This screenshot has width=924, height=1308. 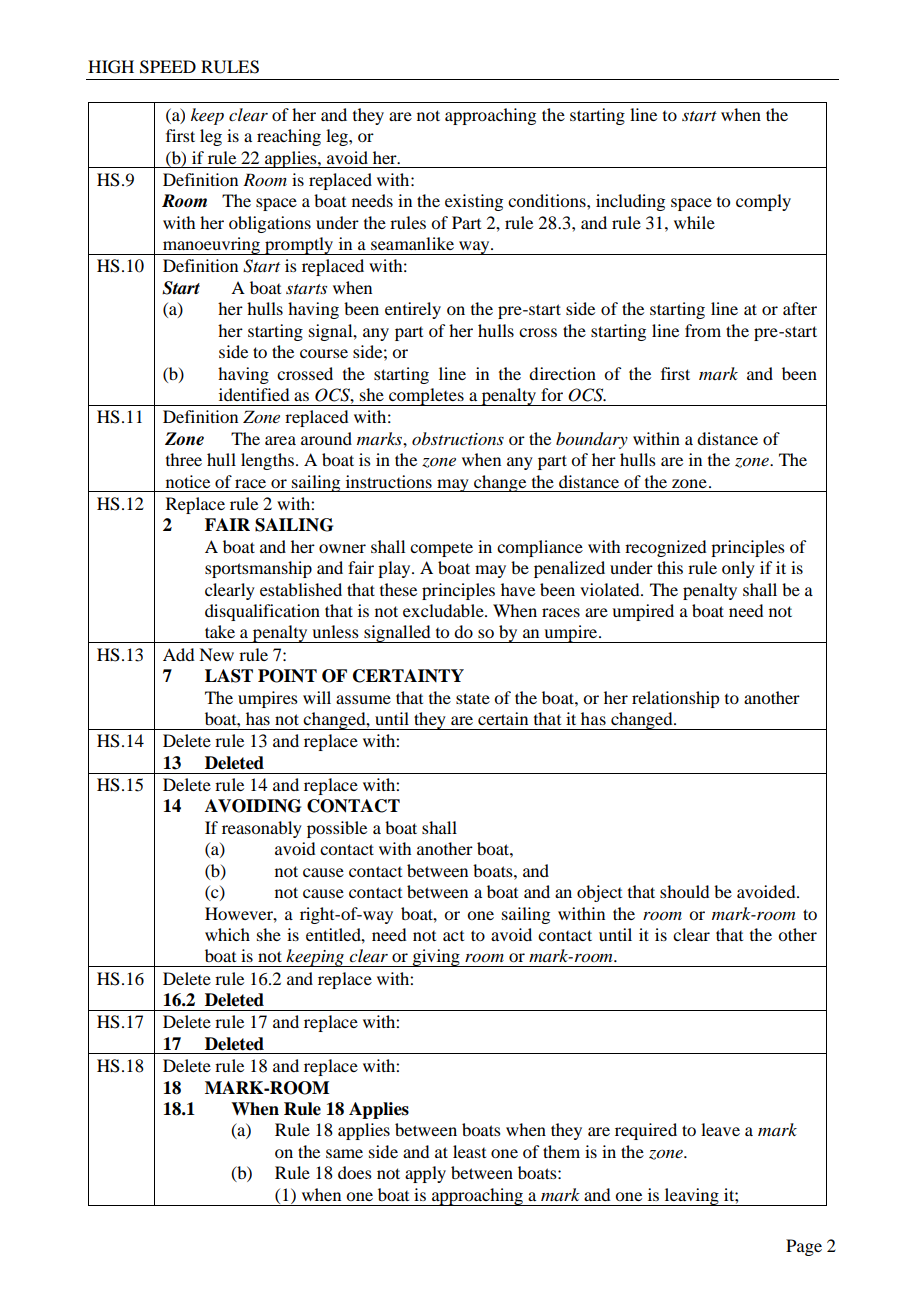 I want to click on state, so click(x=473, y=698).
